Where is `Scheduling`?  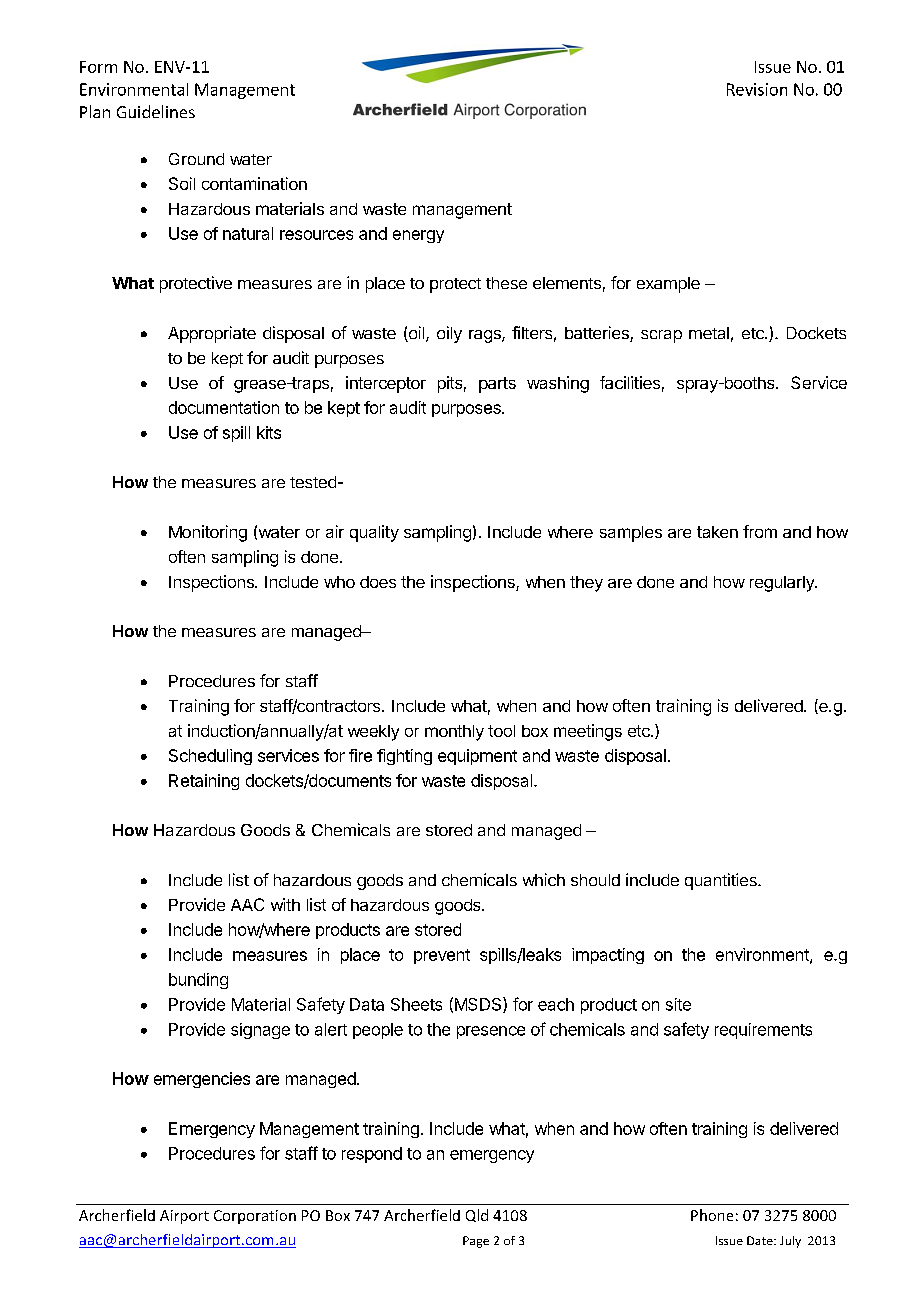 Scheduling is located at coordinates (210, 757).
